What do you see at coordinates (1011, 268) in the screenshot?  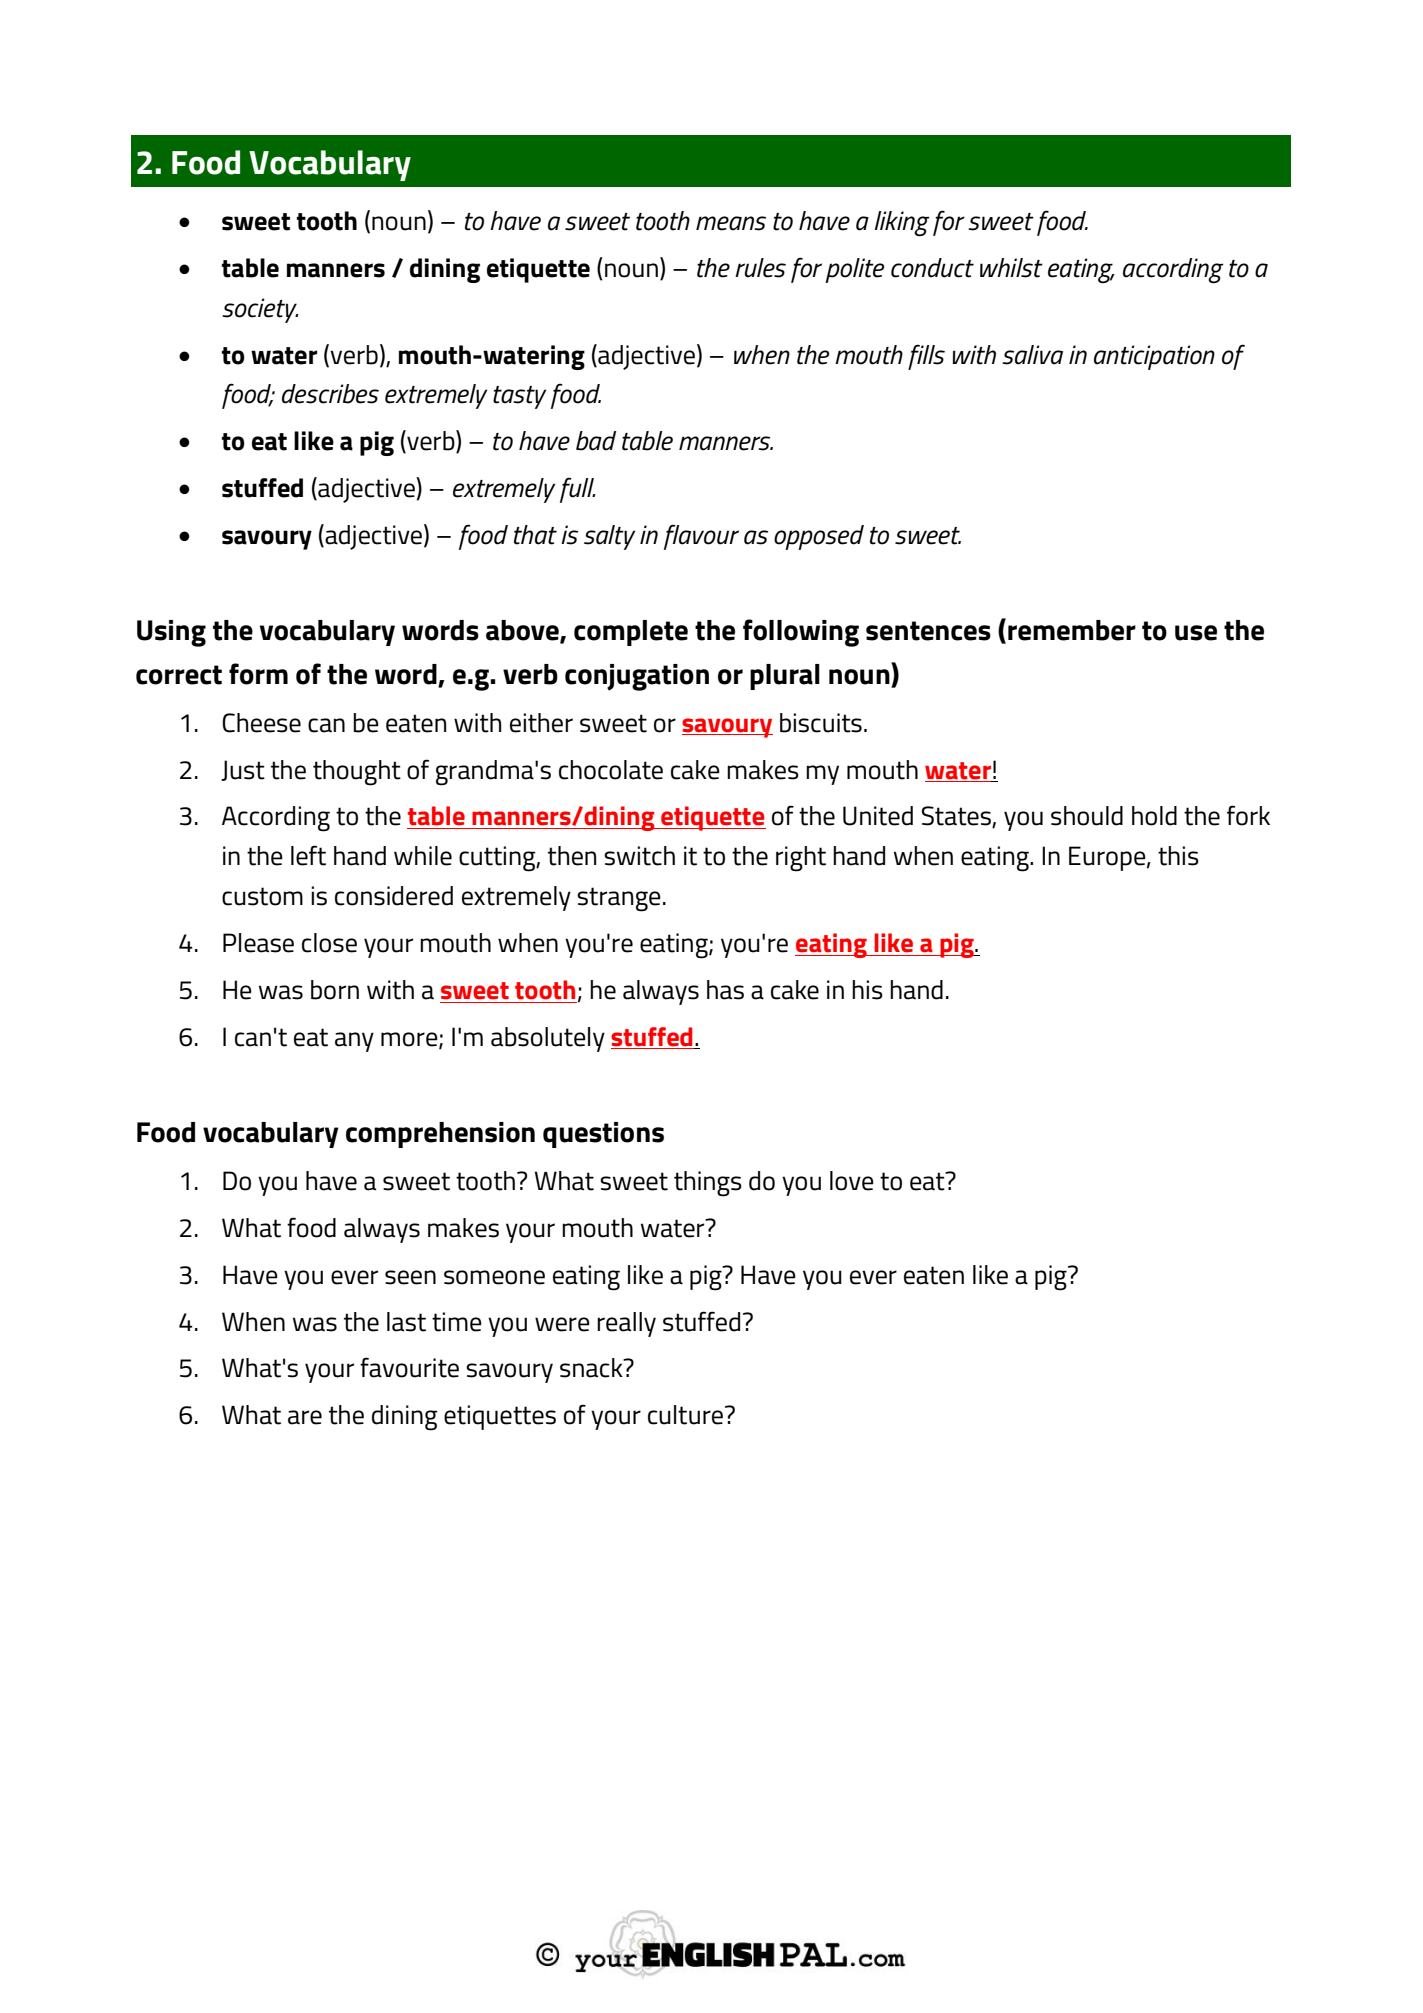 I see `whilst` at bounding box center [1011, 268].
